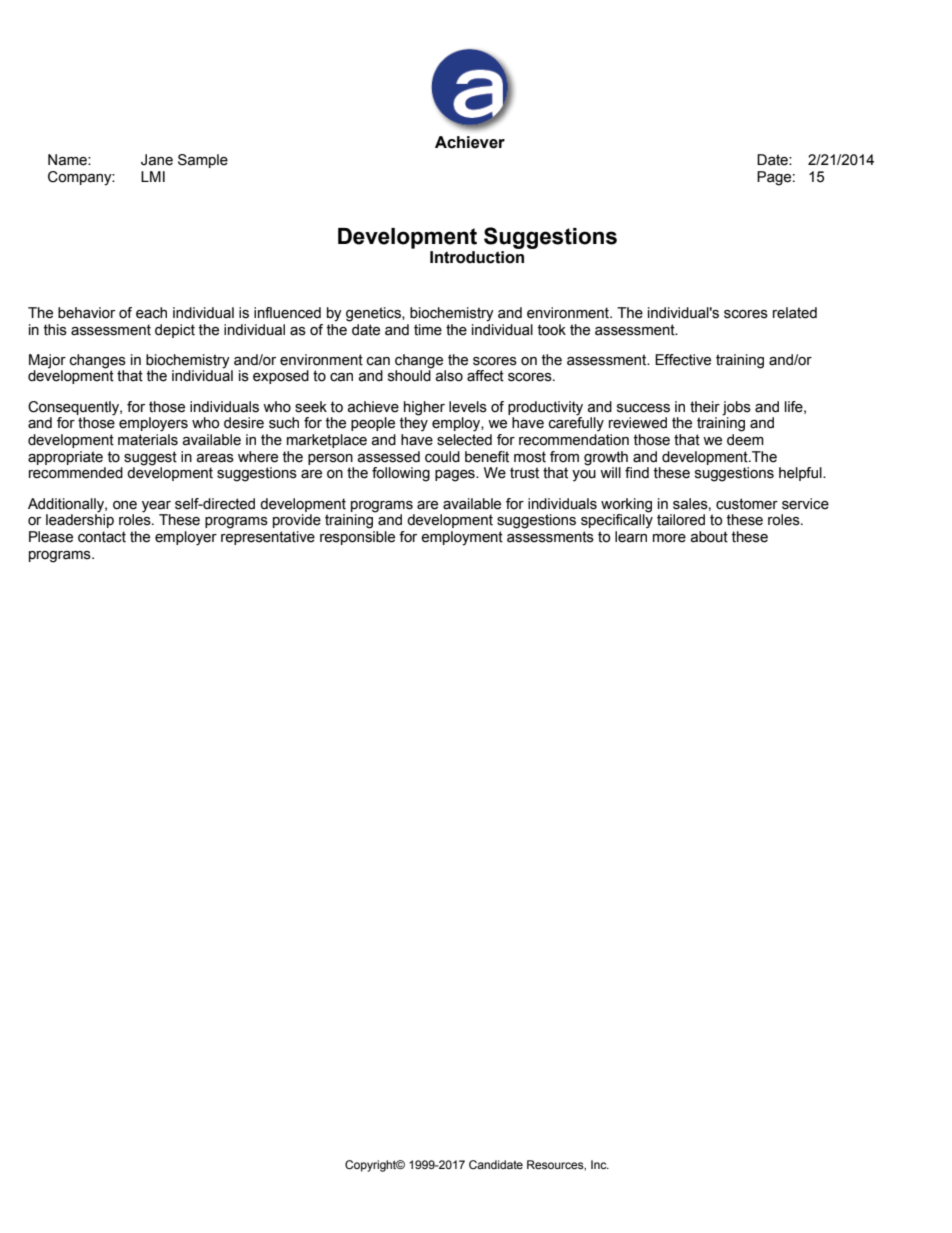 Image resolution: width=952 pixels, height=1233 pixels. Describe the element at coordinates (709, 537) in the page. I see `about` at that location.
